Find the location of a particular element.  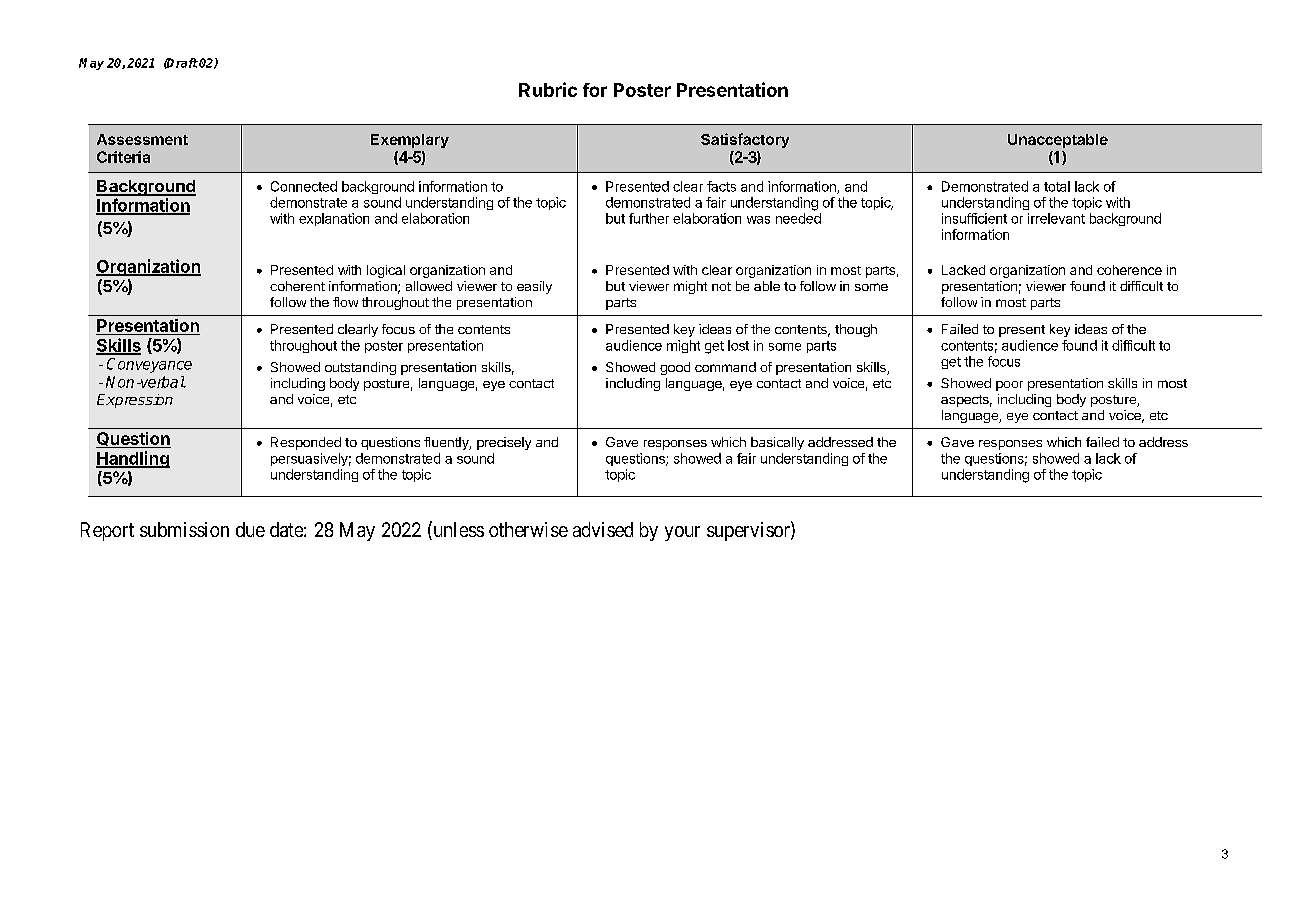

advised is located at coordinates (603, 529).
